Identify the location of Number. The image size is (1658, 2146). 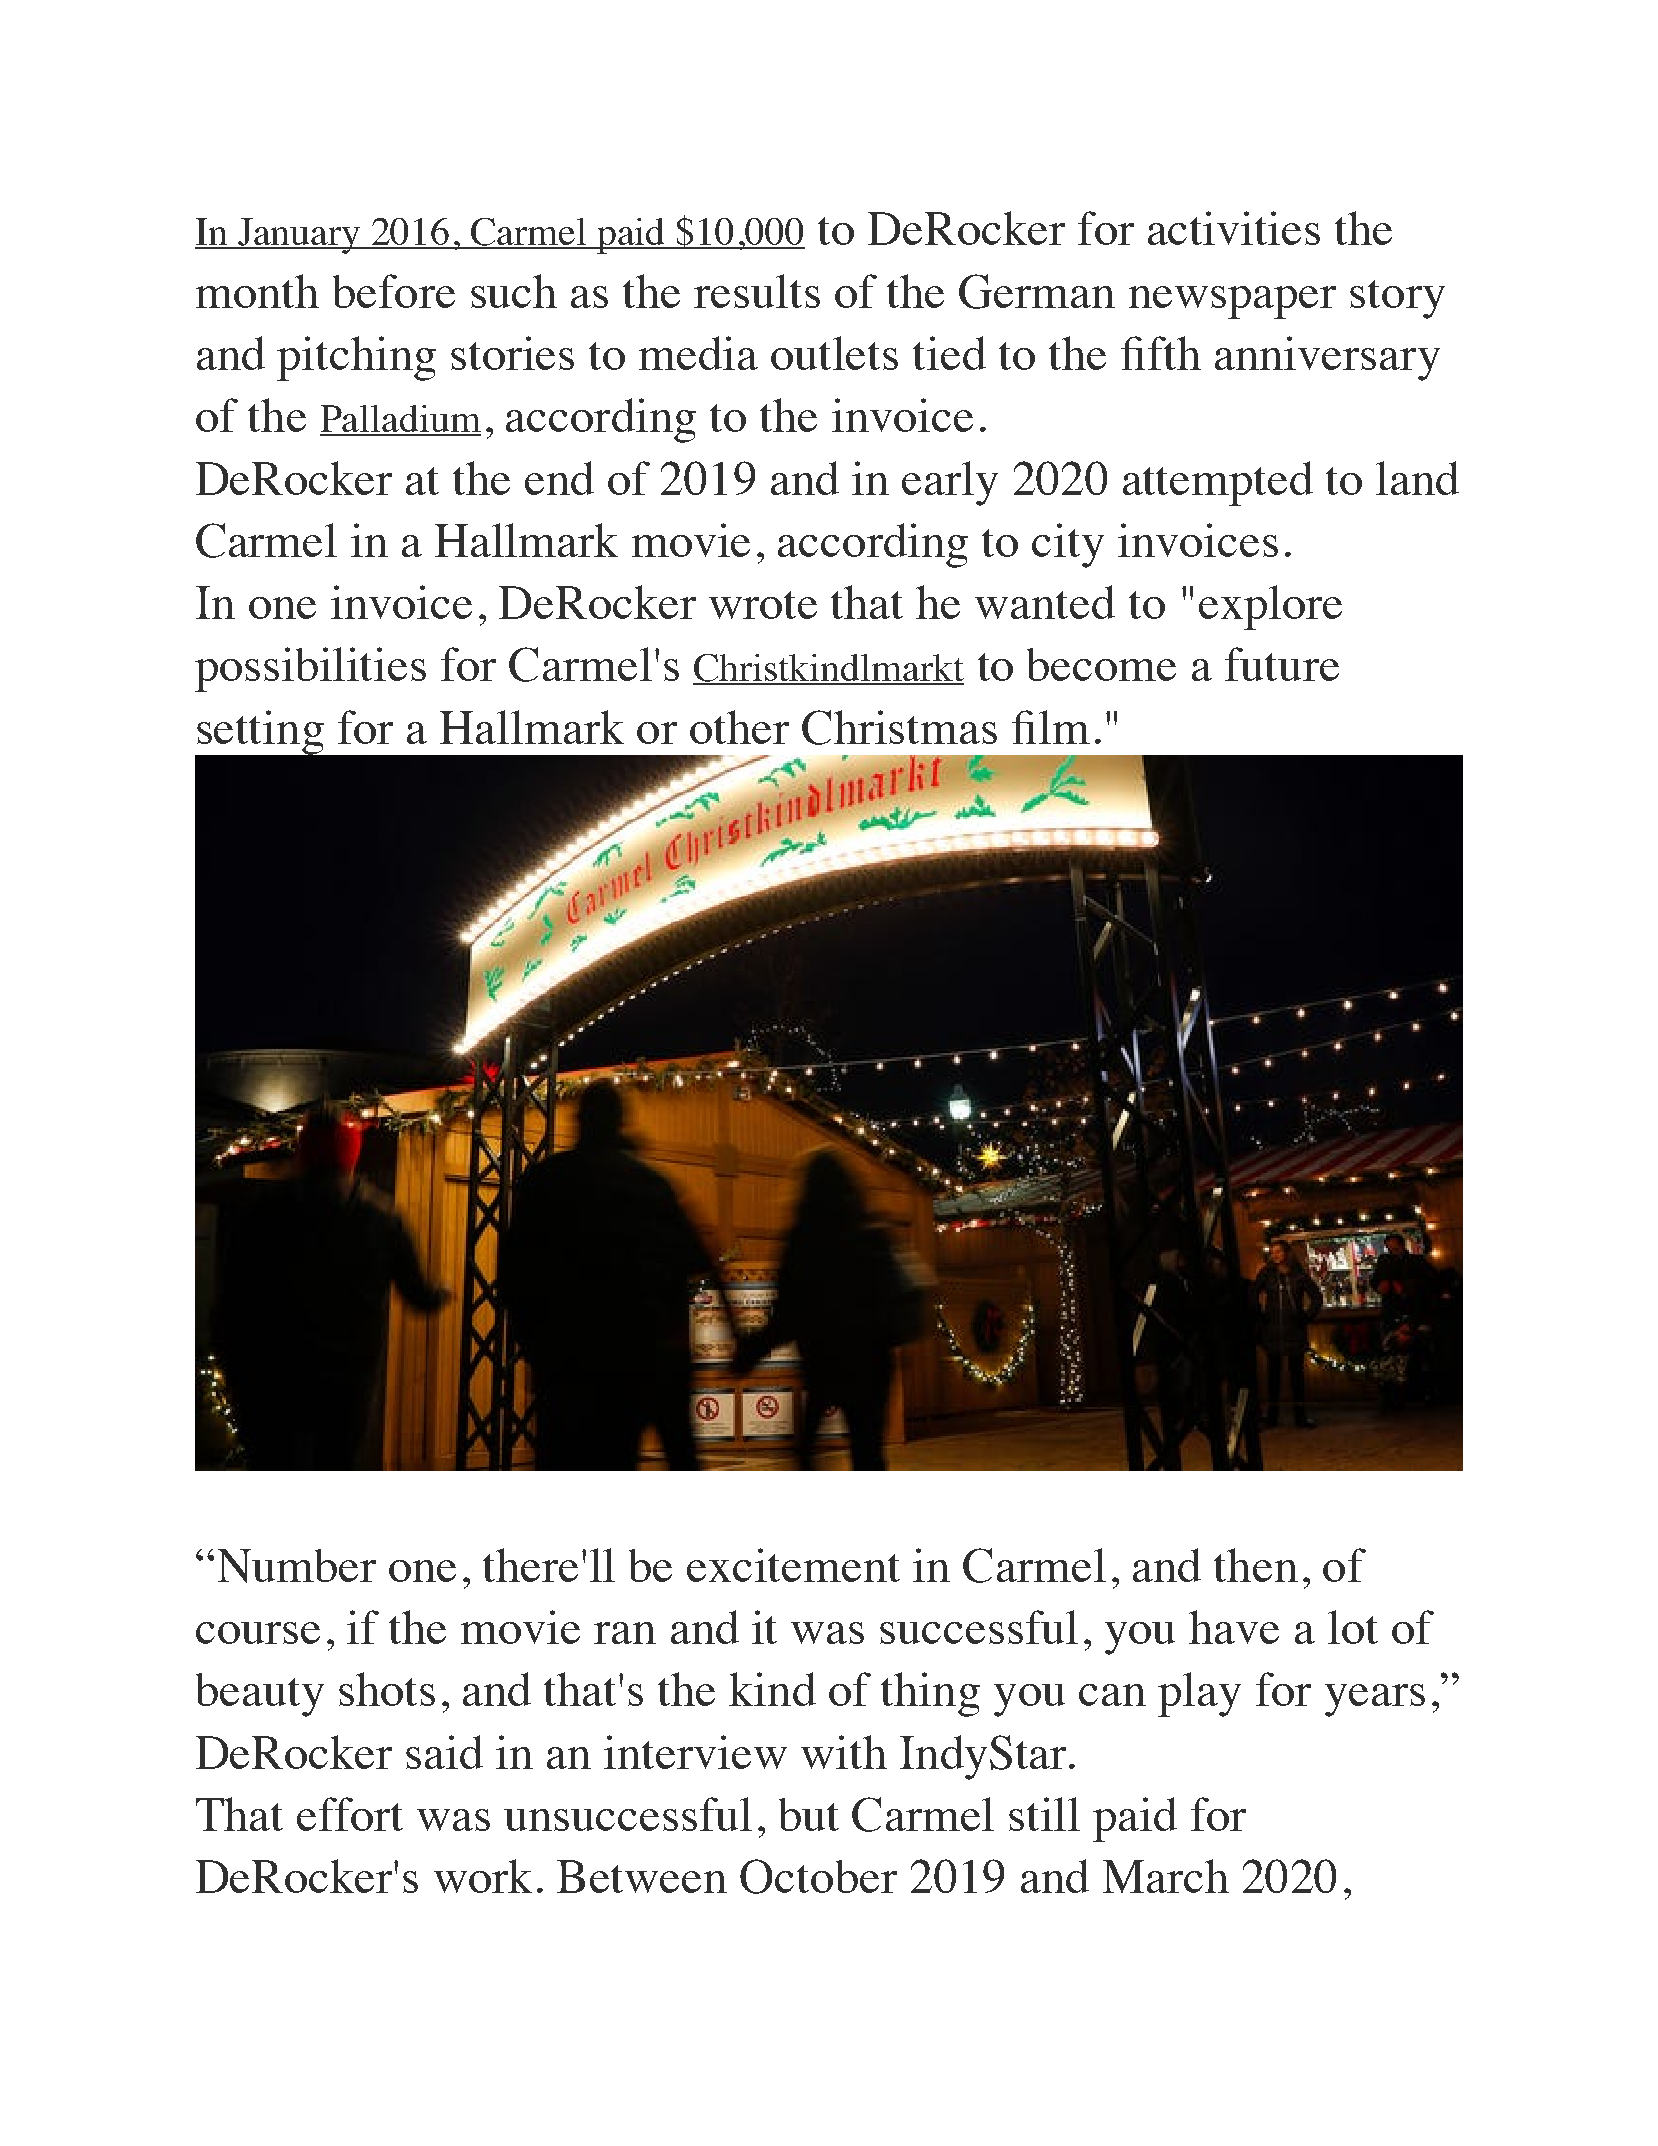
(297, 1566).
